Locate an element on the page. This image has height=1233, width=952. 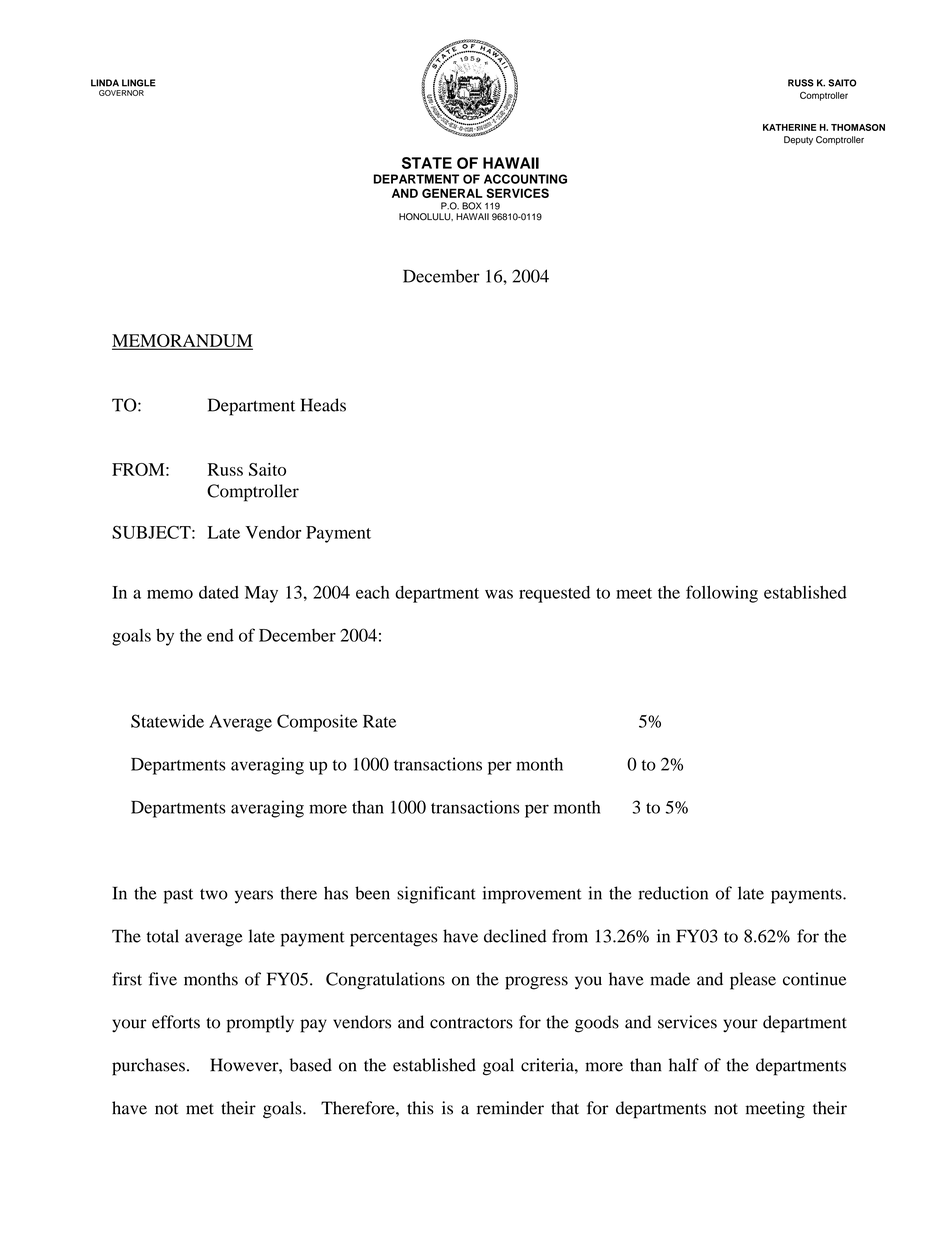
significant is located at coordinates (436, 895).
